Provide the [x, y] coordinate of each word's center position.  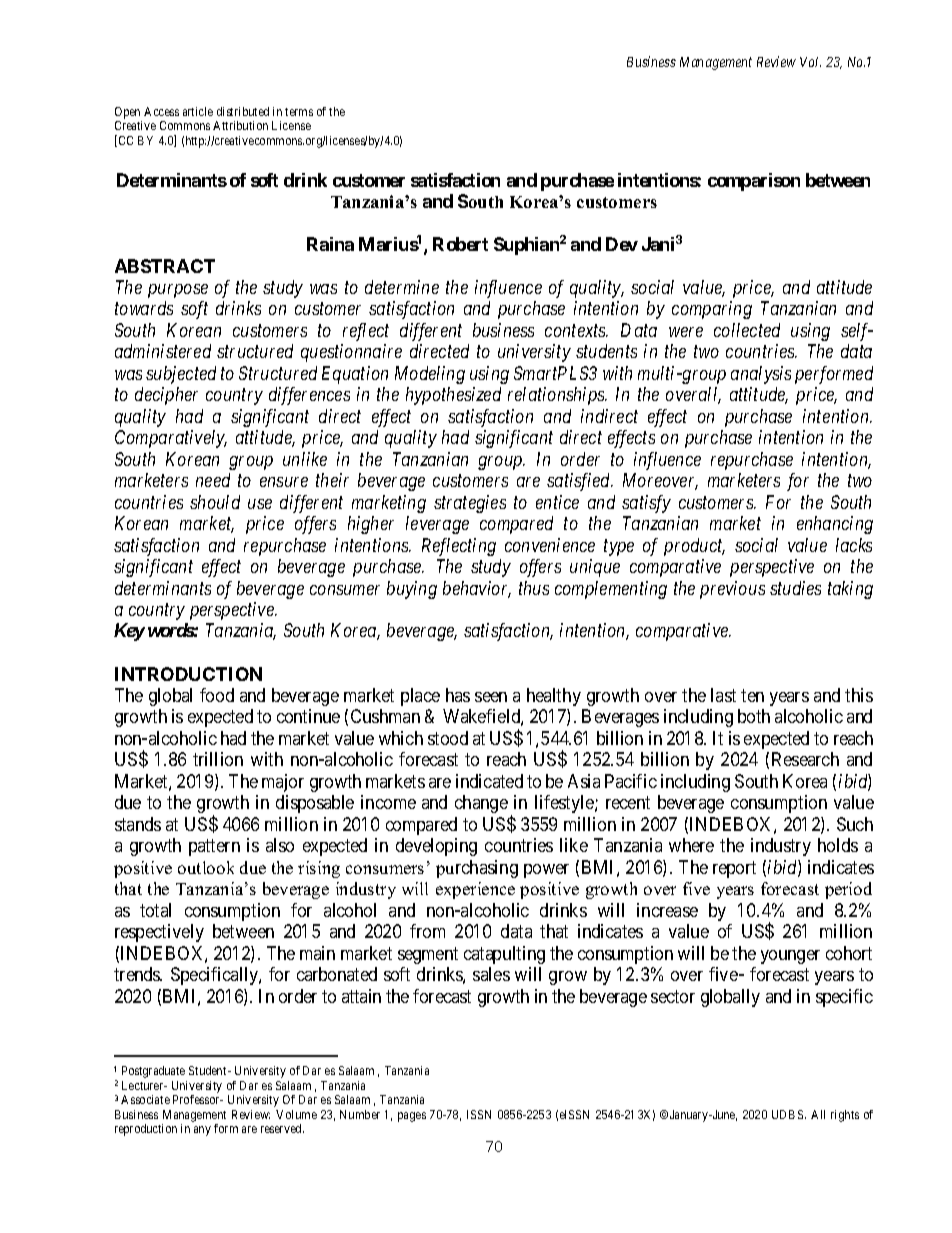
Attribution [240, 125]
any [202, 1131]
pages [412, 1117]
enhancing [835, 525]
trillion [218, 759]
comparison [754, 182]
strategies [470, 504]
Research [805, 759]
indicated [489, 781]
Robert [460, 244]
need [213, 480]
